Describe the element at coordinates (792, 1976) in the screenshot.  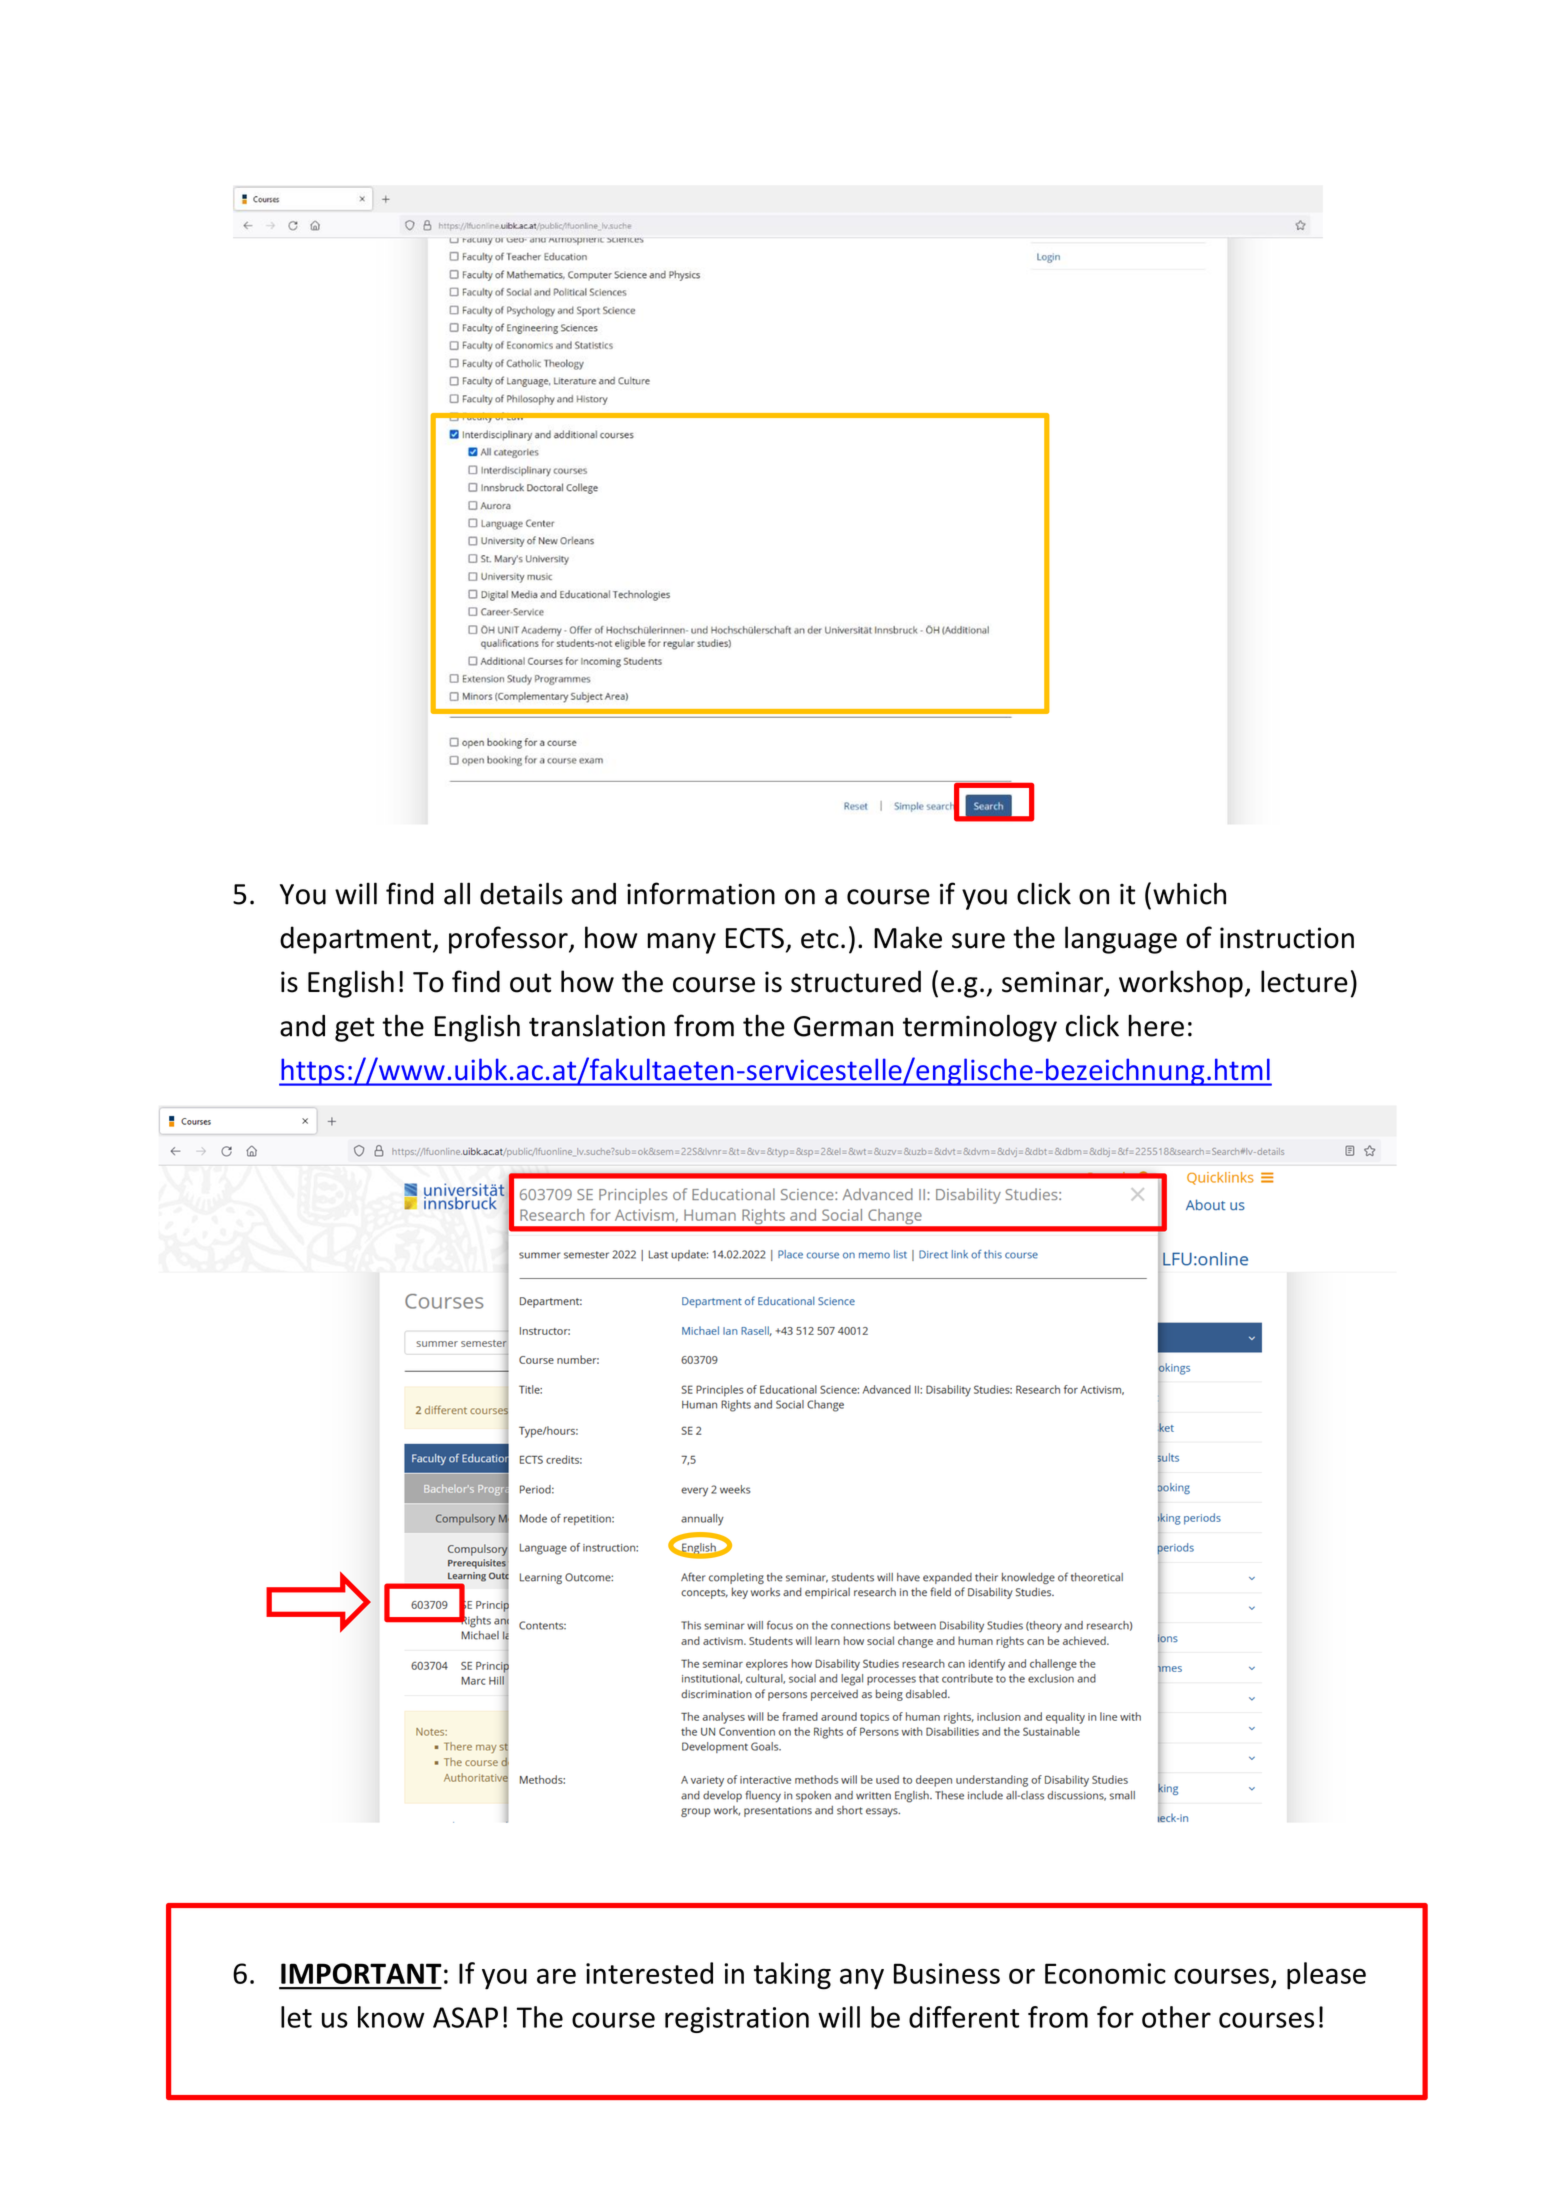
I see `taking` at that location.
